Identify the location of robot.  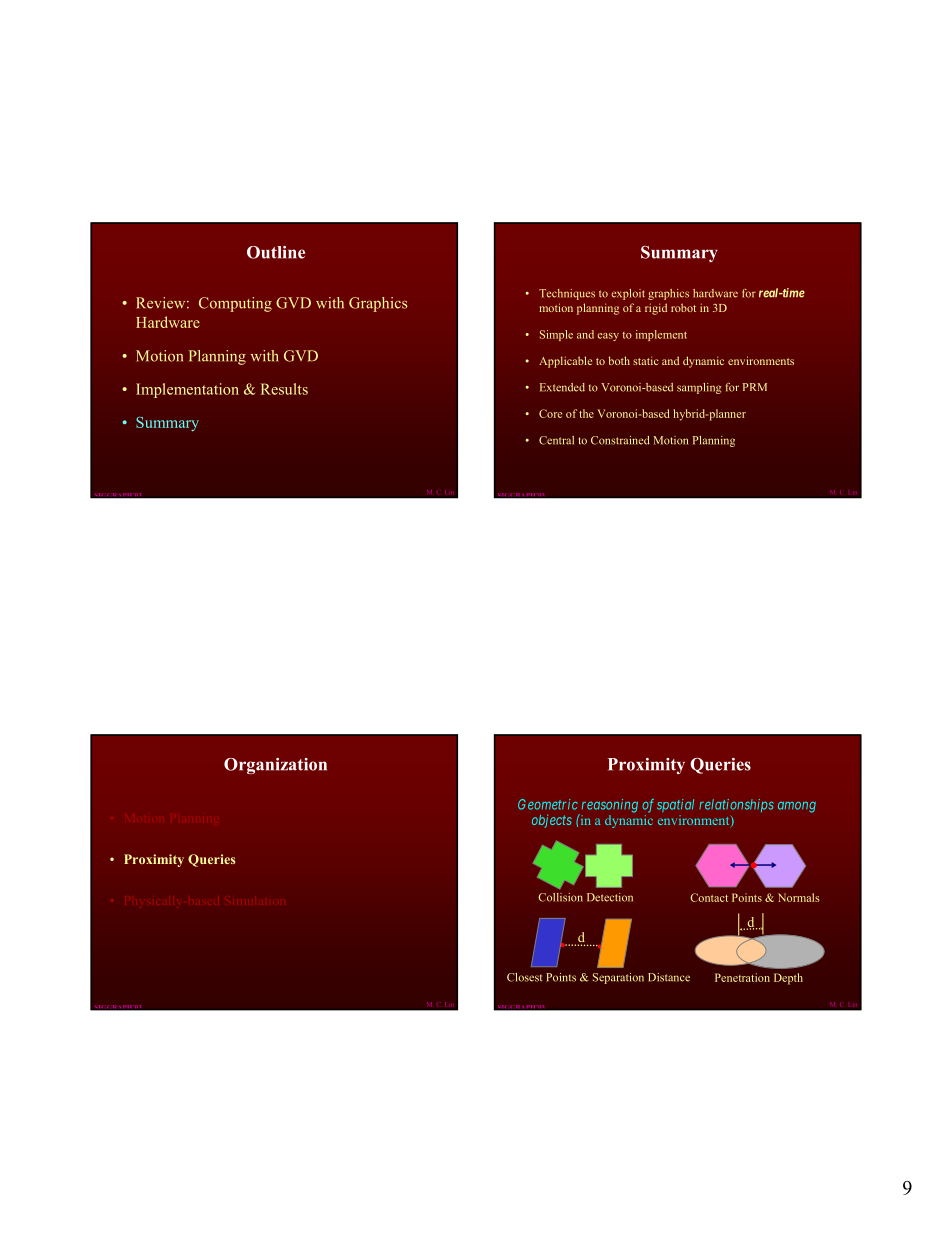
(683, 307).
